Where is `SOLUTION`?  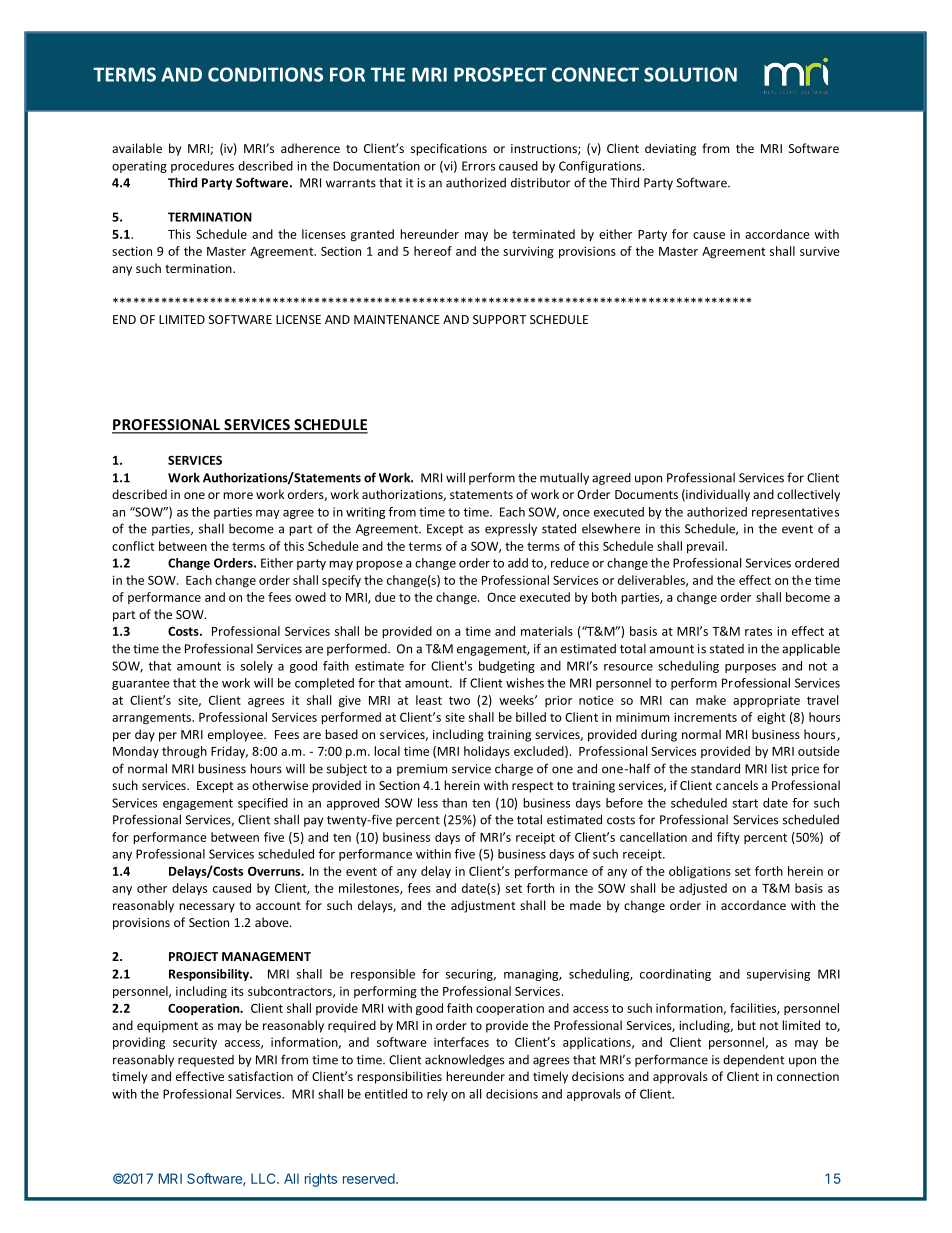 SOLUTION is located at coordinates (690, 74).
